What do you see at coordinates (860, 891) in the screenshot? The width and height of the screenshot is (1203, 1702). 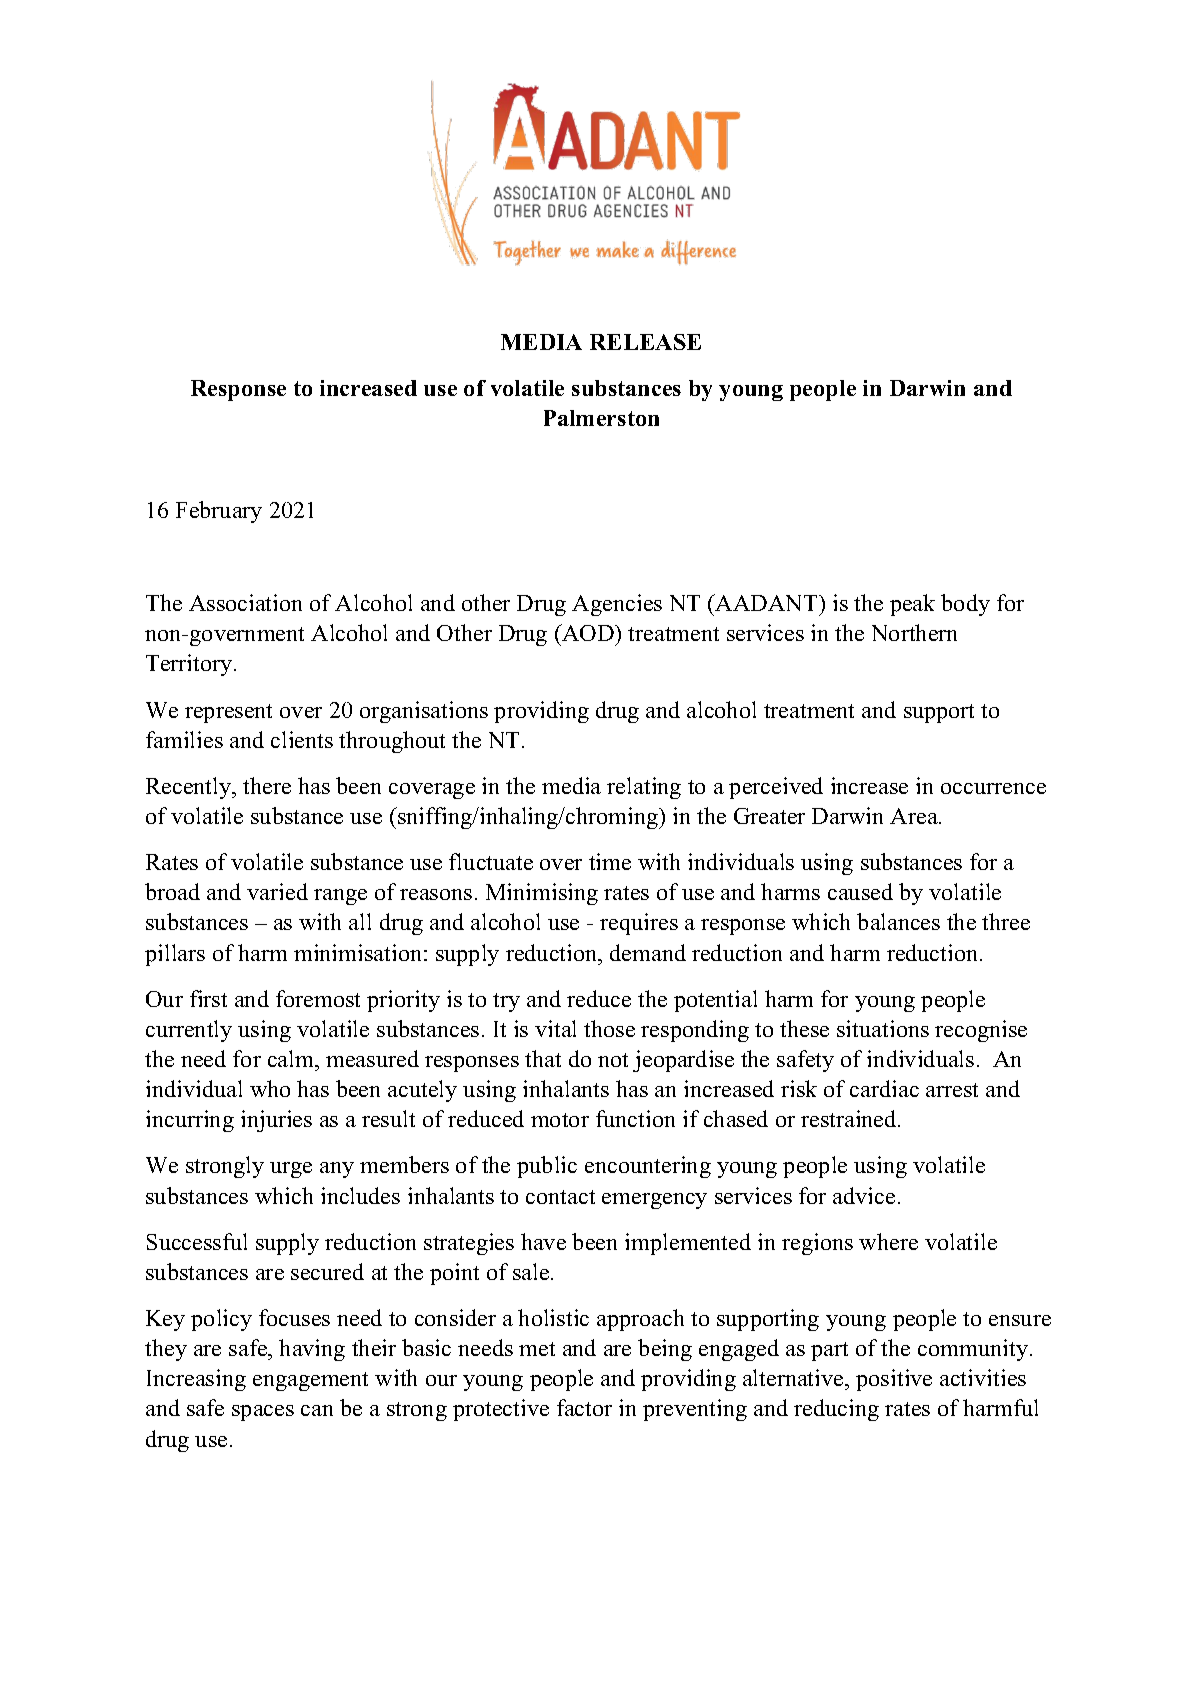 I see `caused` at bounding box center [860, 891].
